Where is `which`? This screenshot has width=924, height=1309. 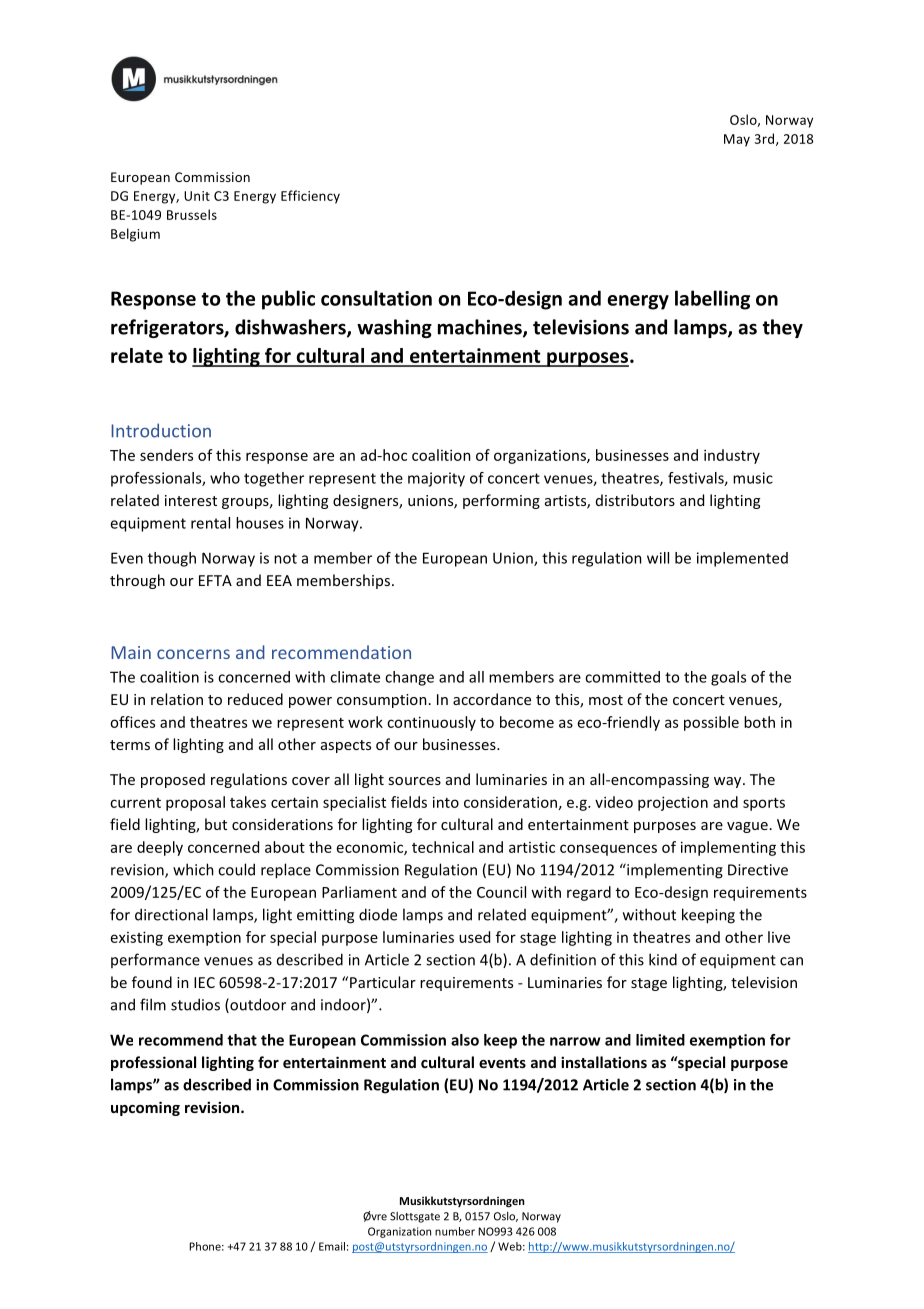 which is located at coordinates (193, 869).
